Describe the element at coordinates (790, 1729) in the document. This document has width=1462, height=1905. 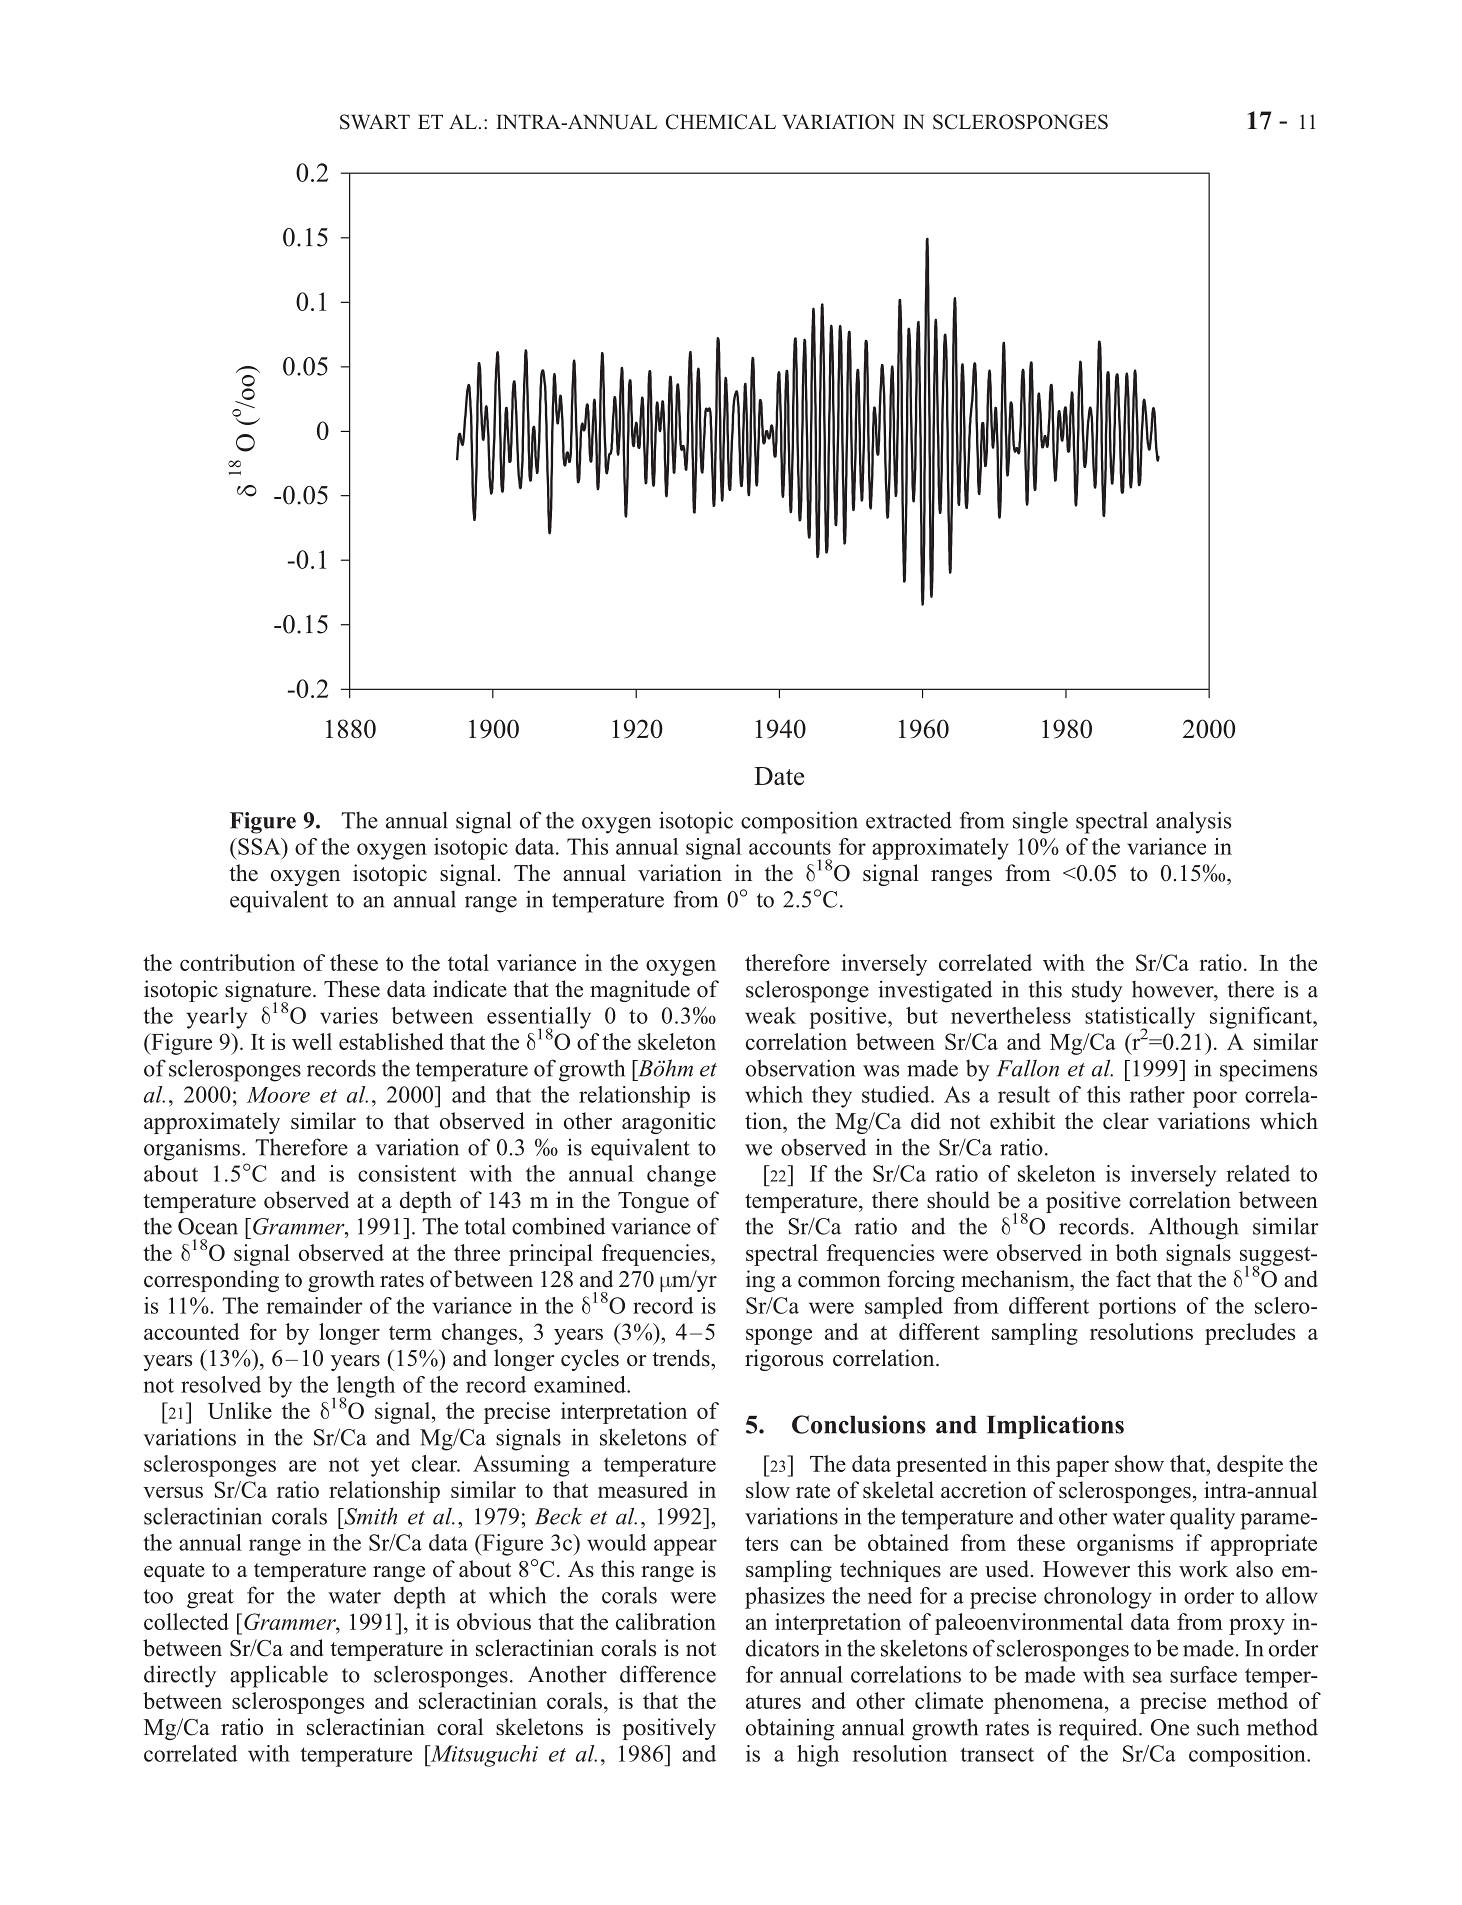
I see `obtaining` at that location.
